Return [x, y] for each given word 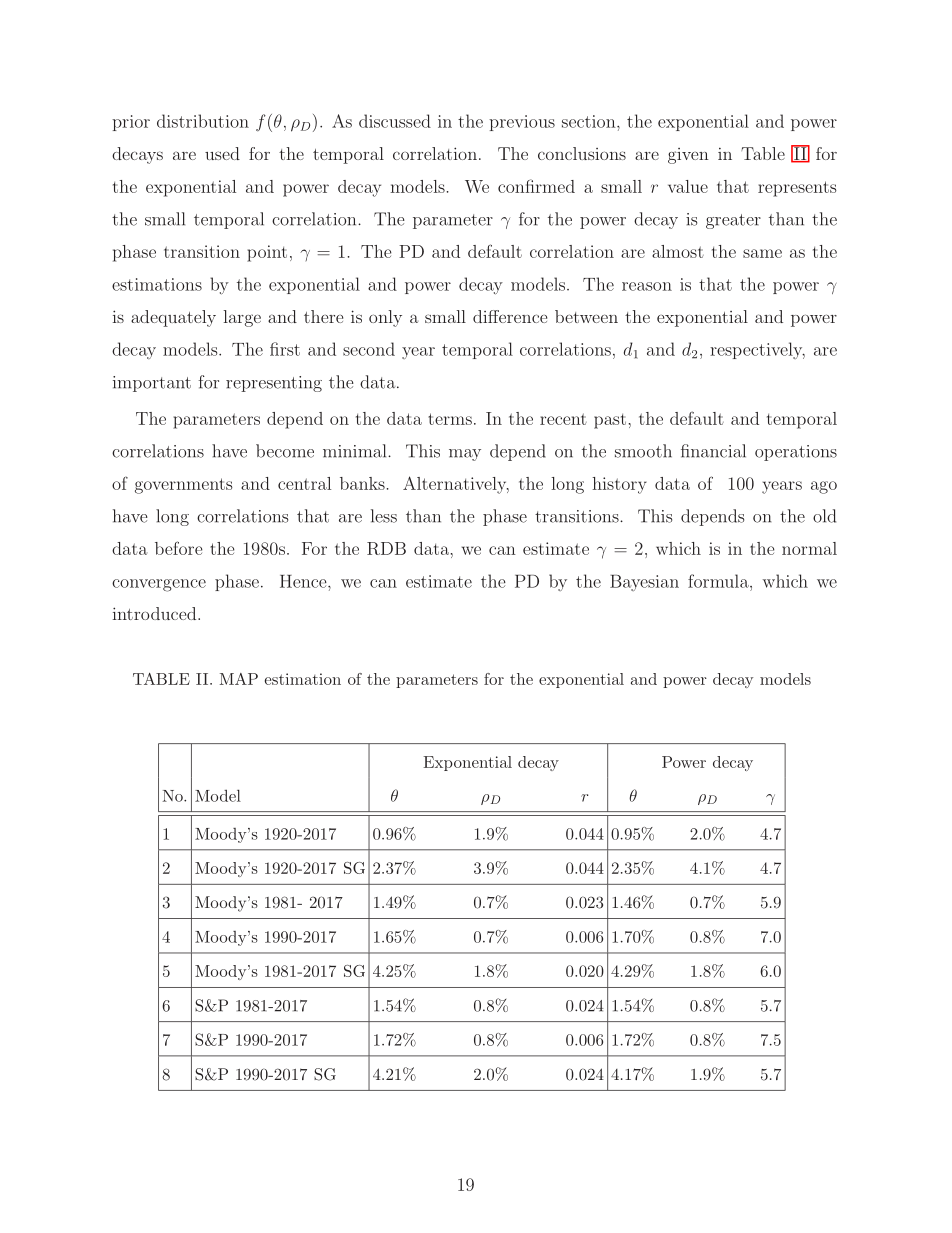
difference [510, 316]
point [267, 253]
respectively [757, 350]
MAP [239, 679]
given [688, 156]
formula [719, 581]
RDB [386, 548]
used [222, 153]
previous [522, 123]
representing [274, 384]
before [179, 548]
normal [809, 548]
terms [450, 419]
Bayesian [644, 583]
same [762, 253]
